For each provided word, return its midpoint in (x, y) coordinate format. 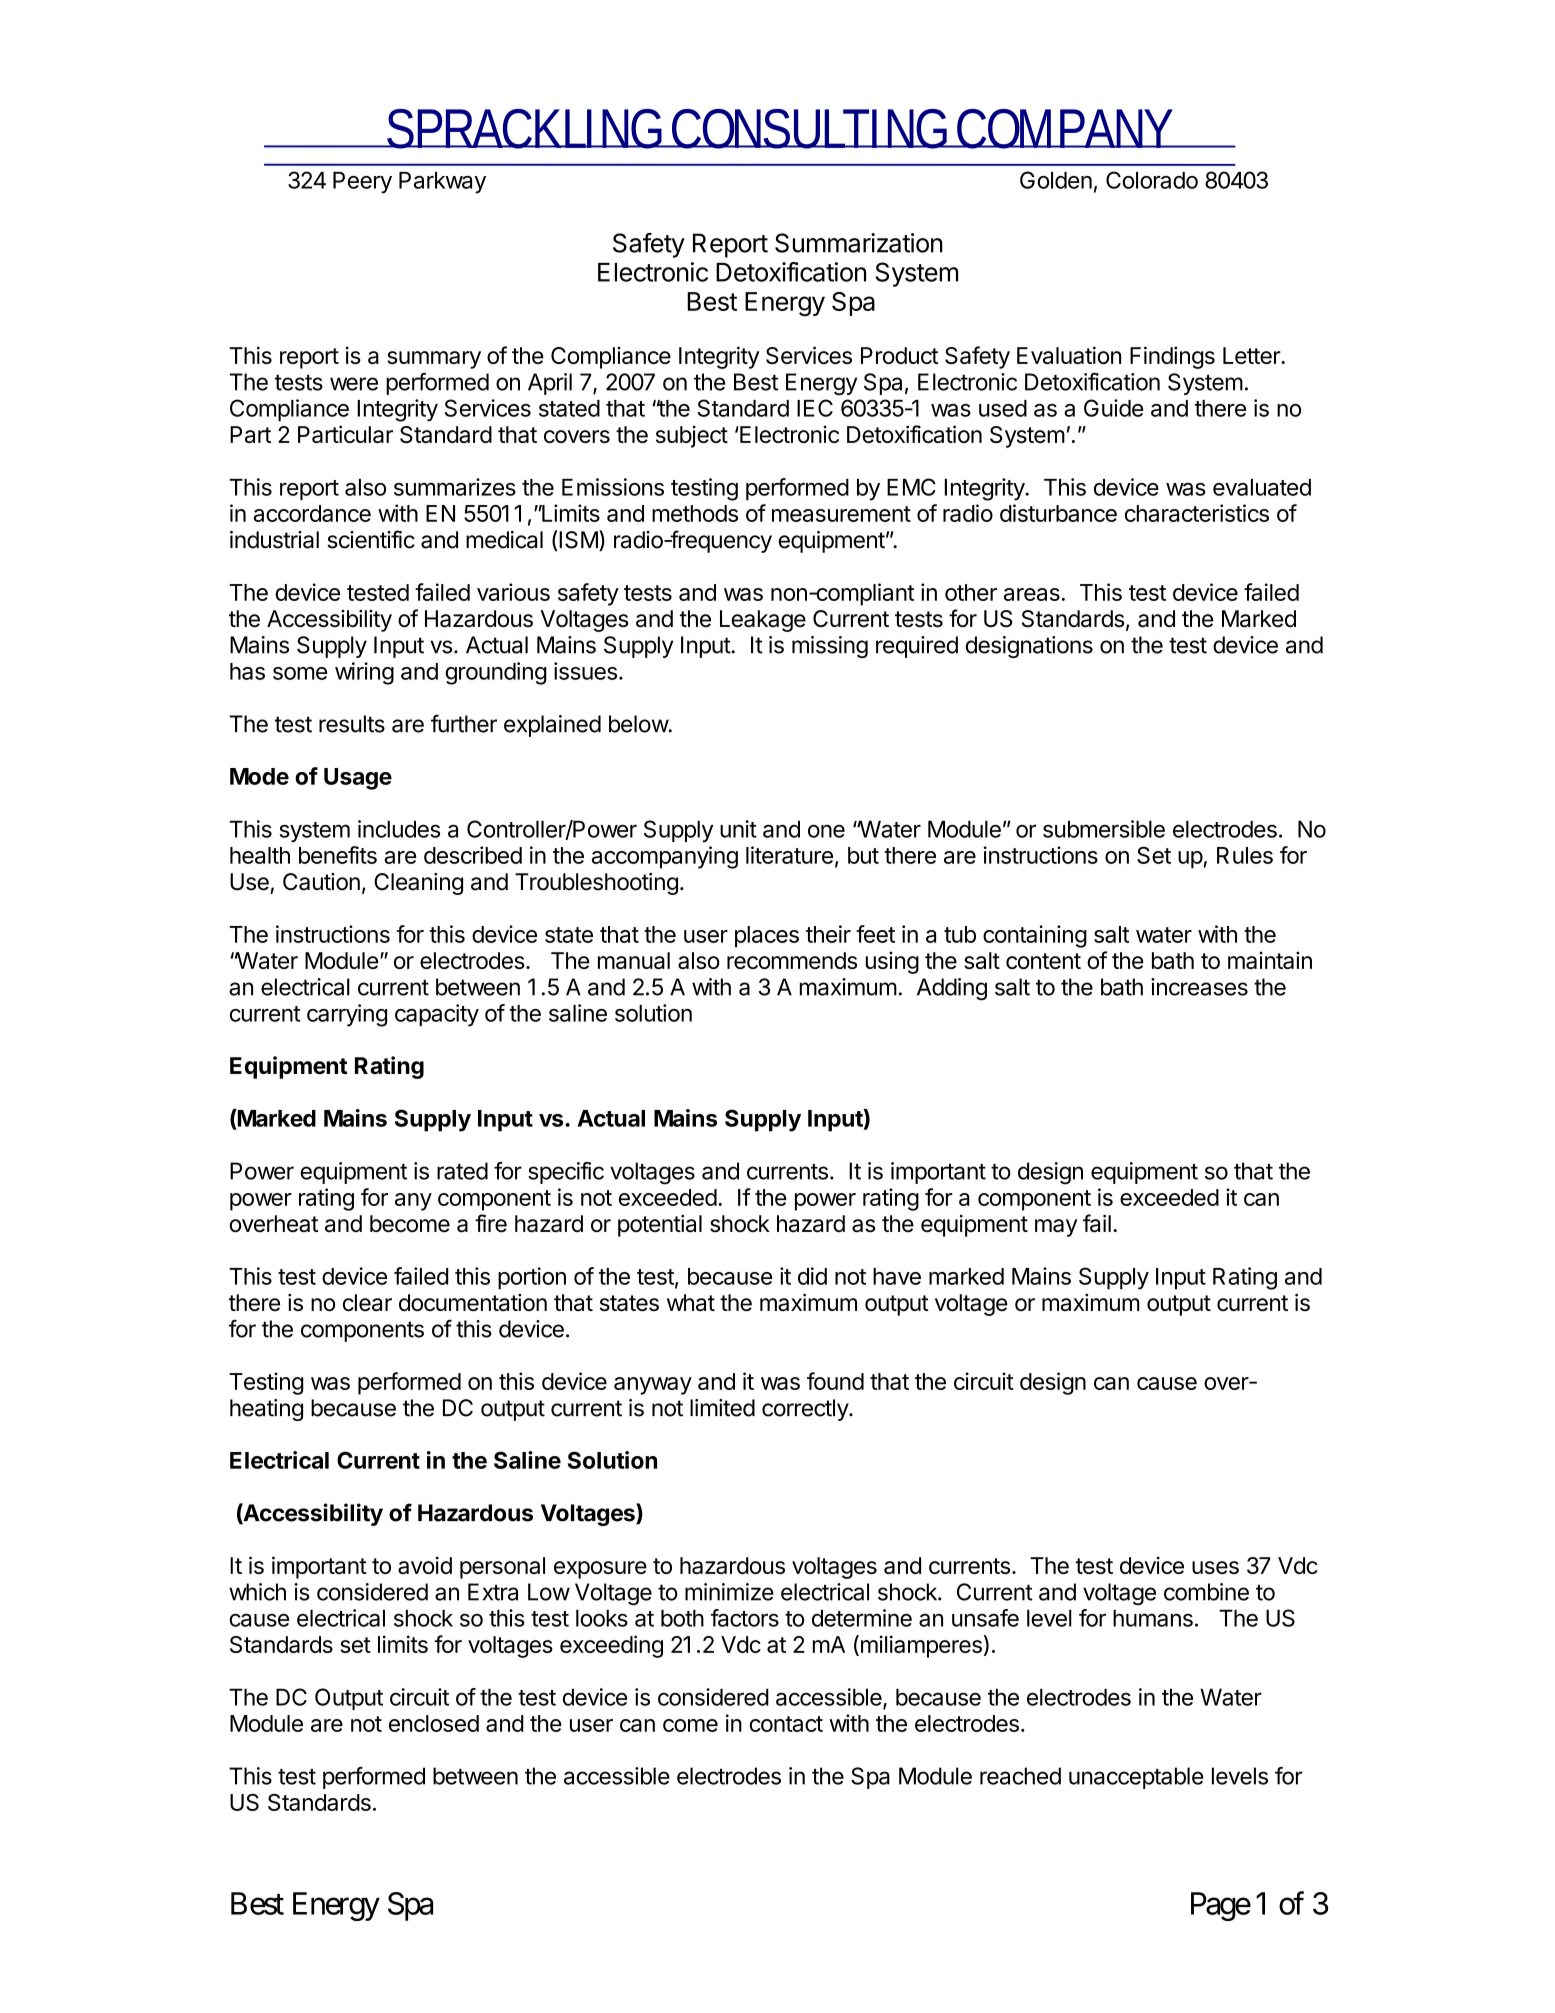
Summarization (859, 243)
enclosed (434, 1723)
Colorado (1152, 180)
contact (786, 1724)
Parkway (442, 183)
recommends (792, 960)
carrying (347, 1015)
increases (1199, 987)
